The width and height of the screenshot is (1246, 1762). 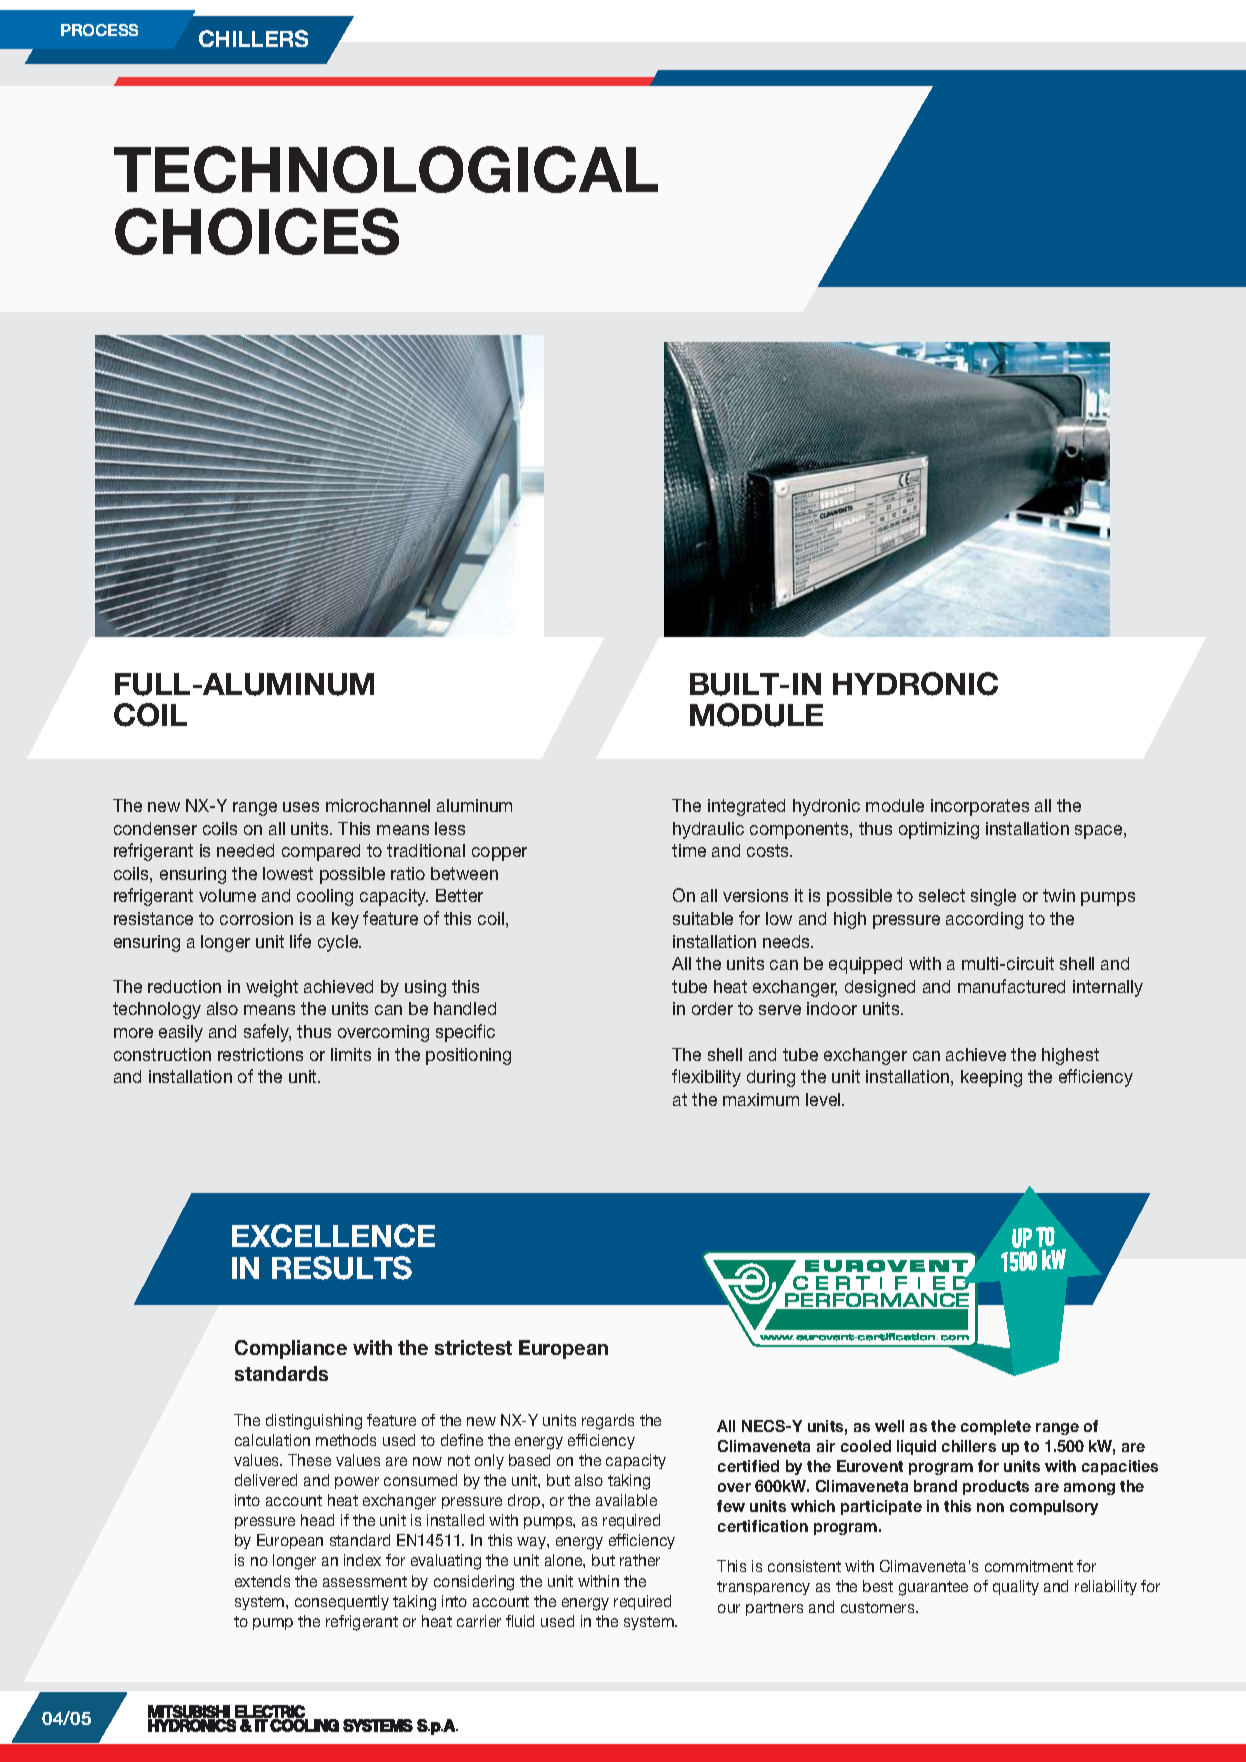 What do you see at coordinates (262, 1581) in the screenshot?
I see `extends` at bounding box center [262, 1581].
